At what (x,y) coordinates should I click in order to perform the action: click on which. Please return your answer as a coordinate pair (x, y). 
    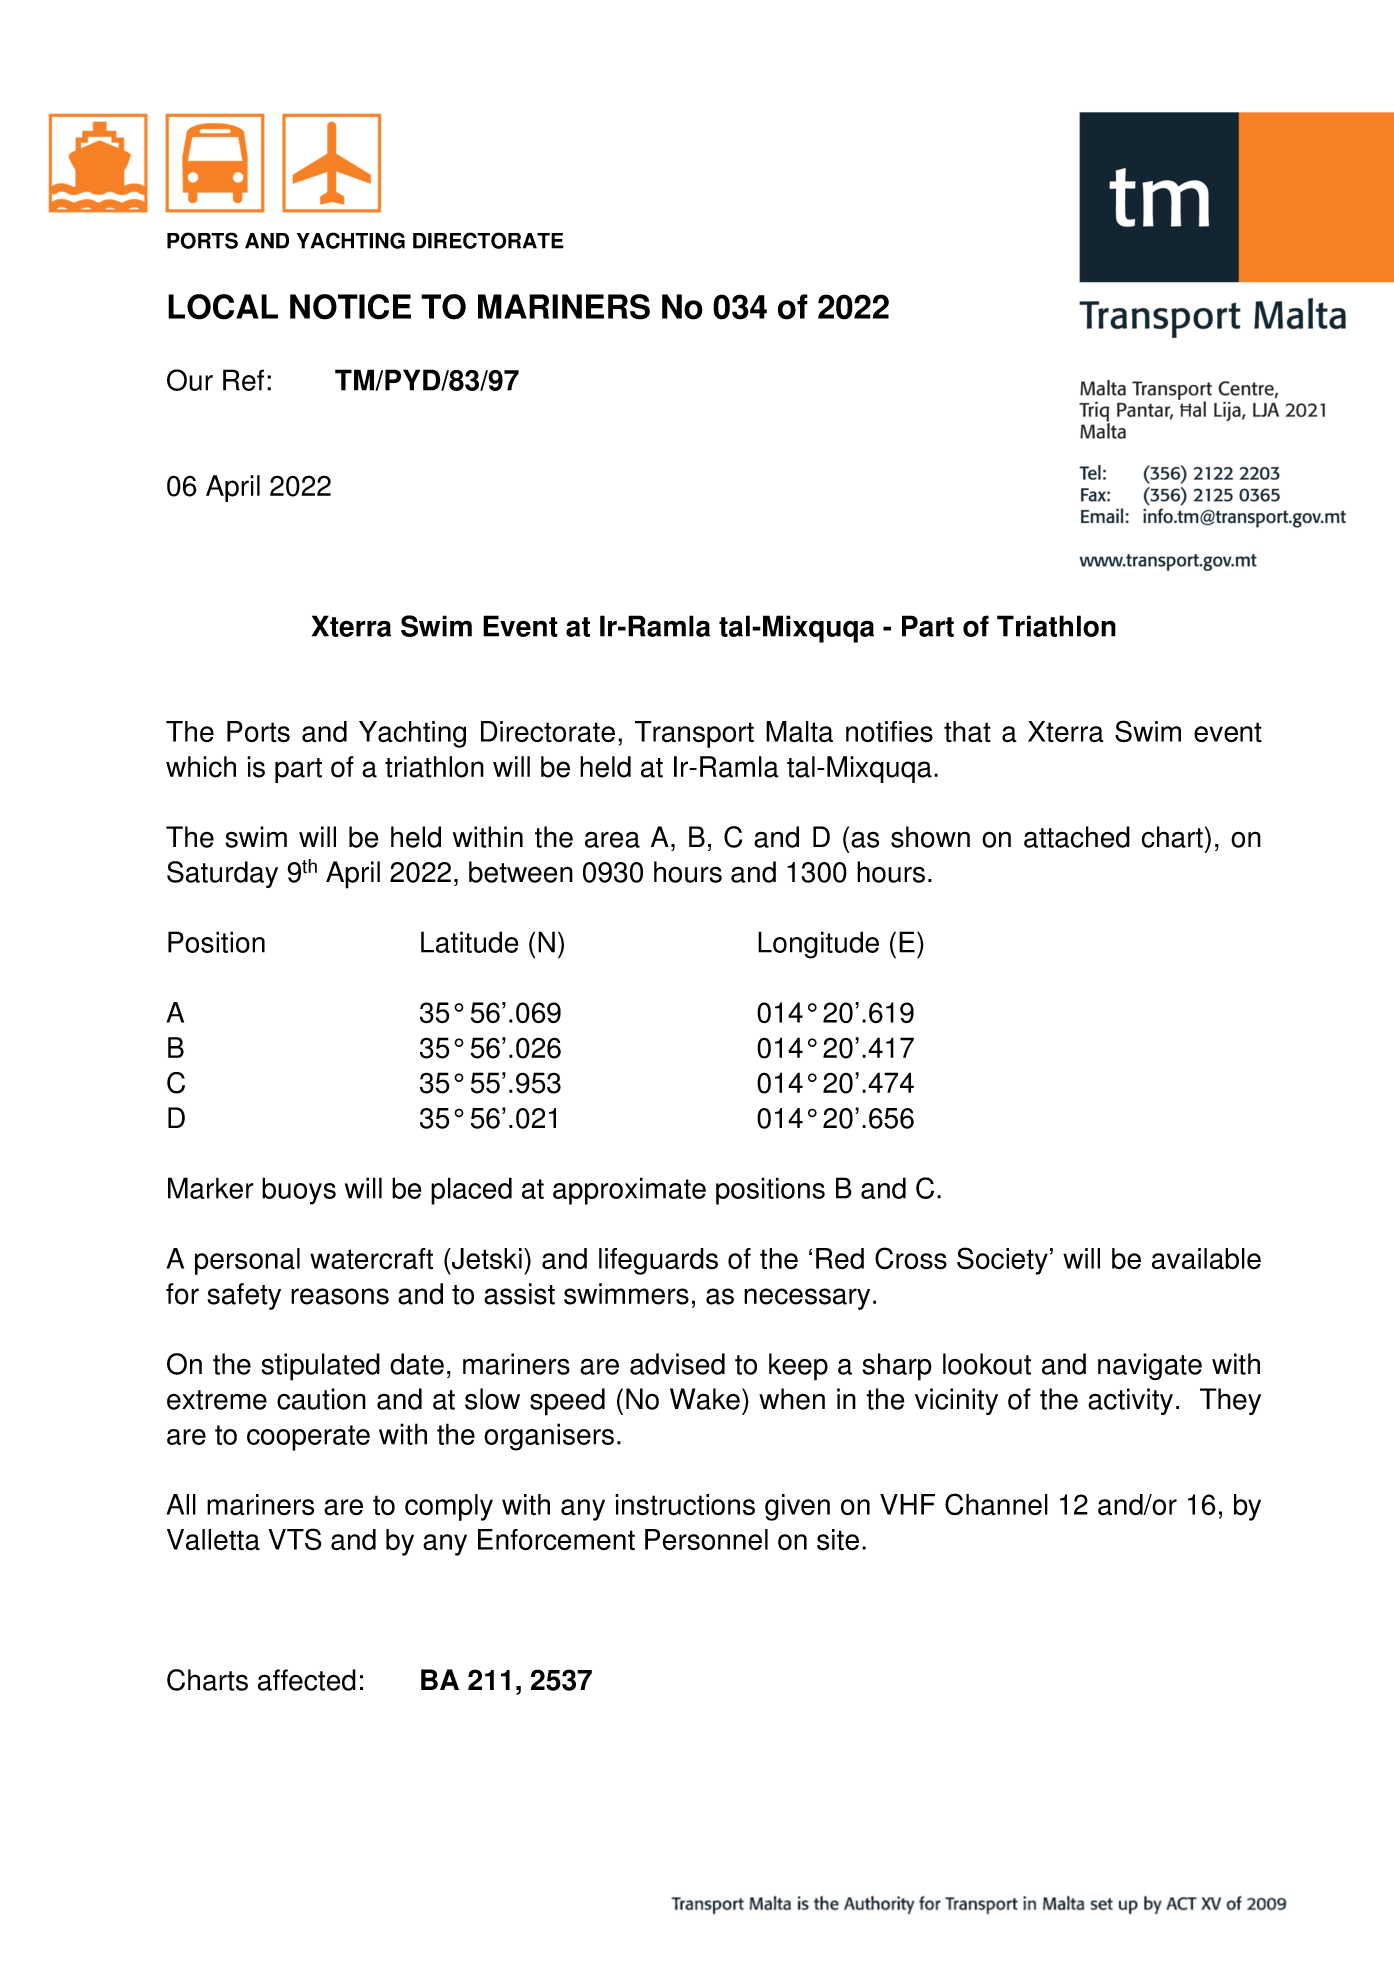
    Looking at the image, I should click on (201, 767).
